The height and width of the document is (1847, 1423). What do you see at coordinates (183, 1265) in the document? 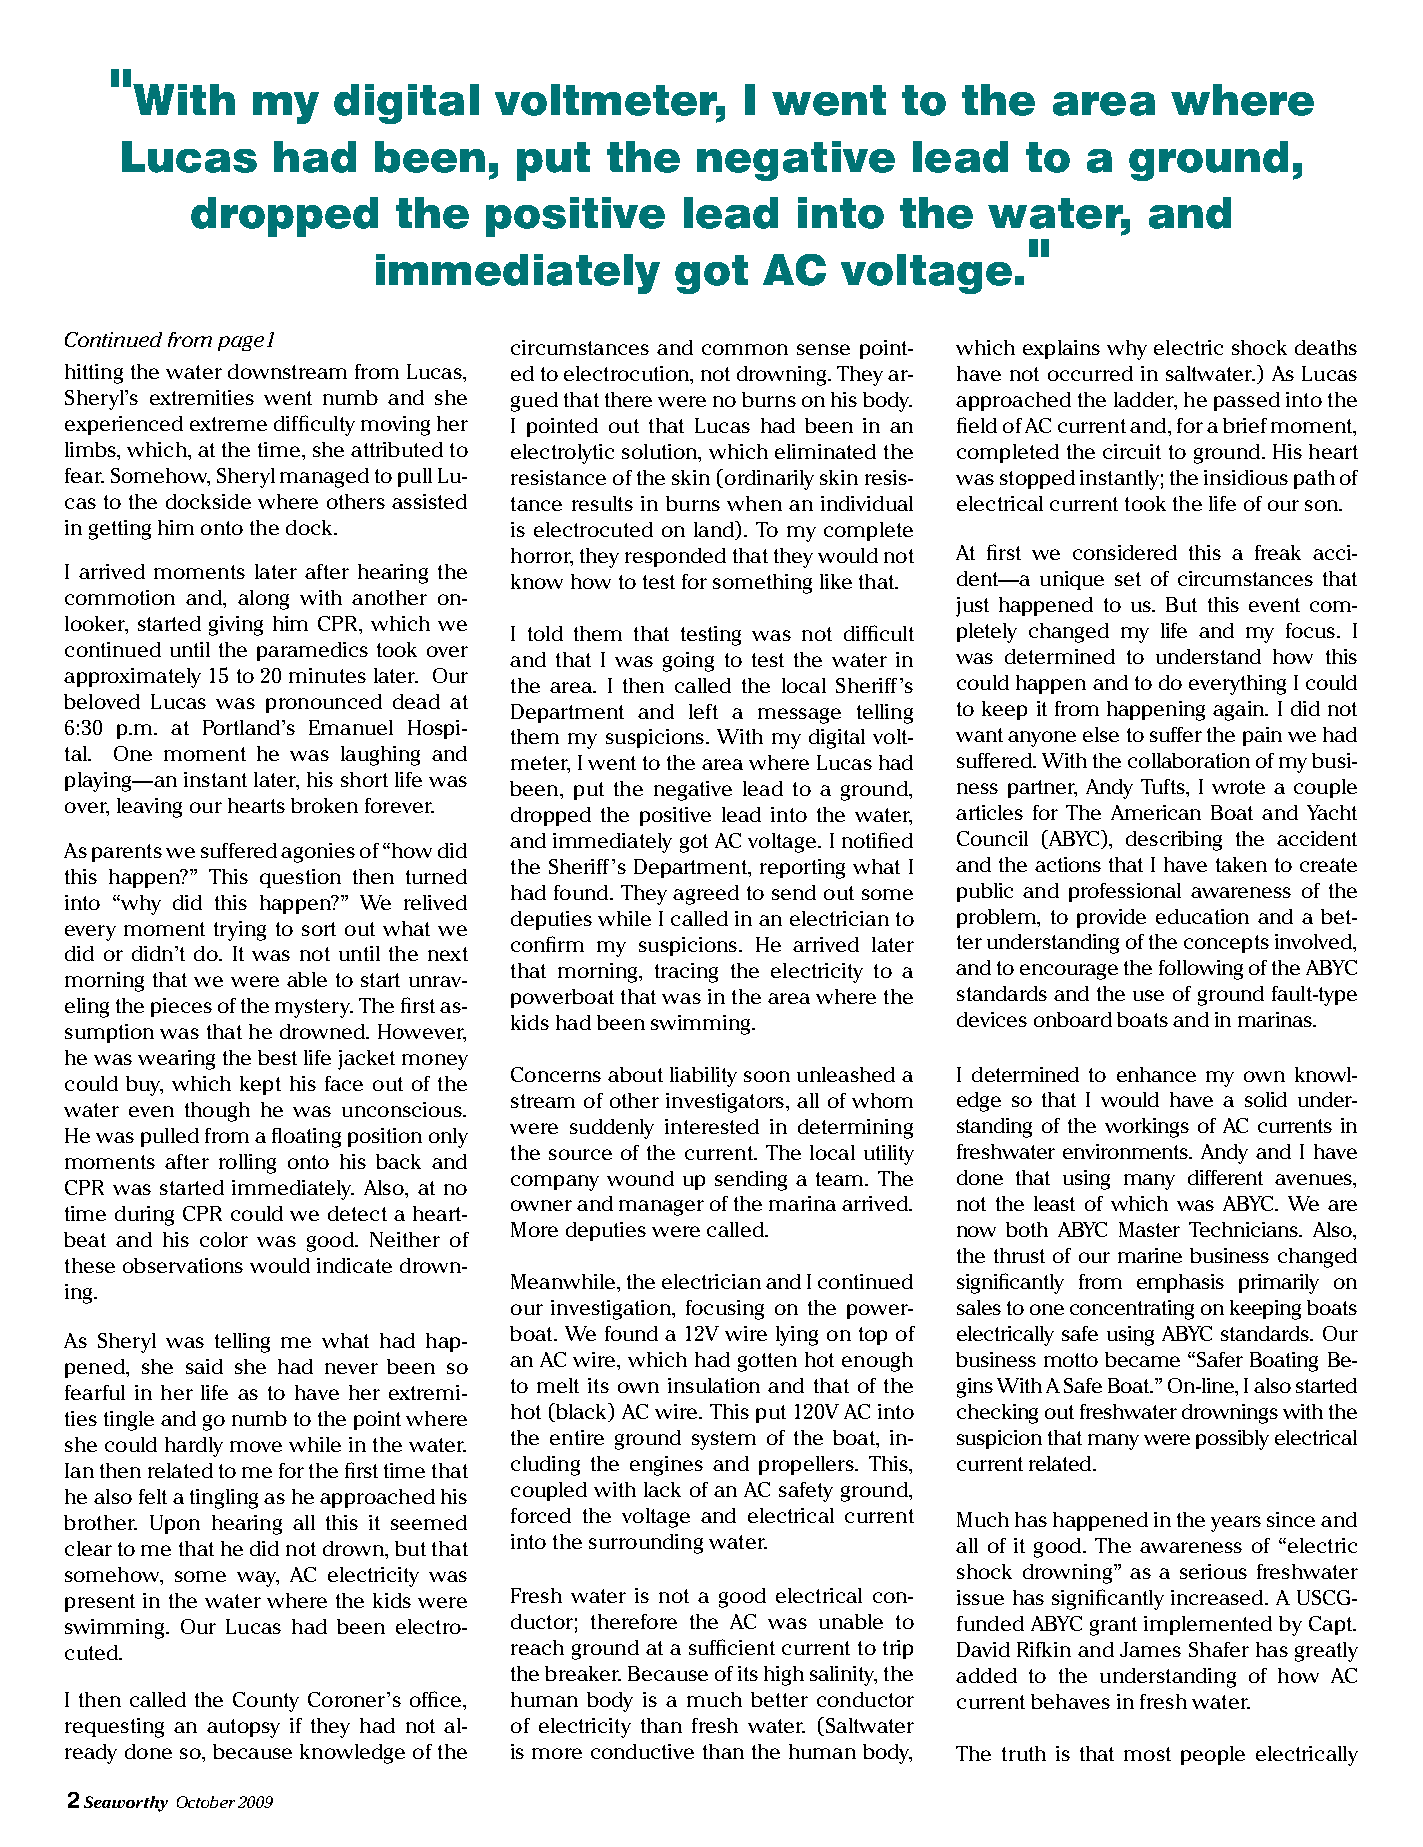
I see `observations` at bounding box center [183, 1265].
